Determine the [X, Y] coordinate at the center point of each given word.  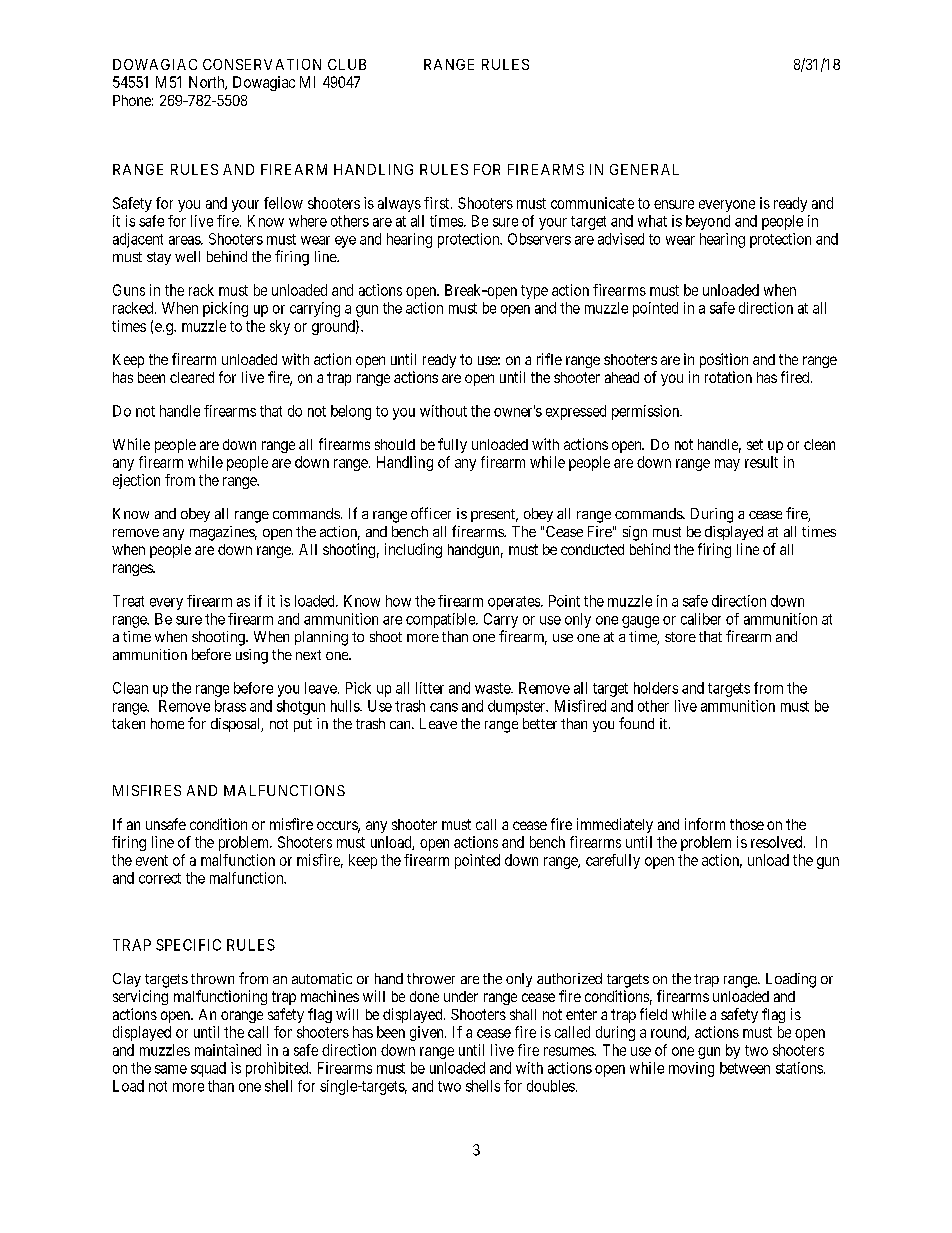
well [187, 256]
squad [208, 1069]
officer [431, 513]
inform [705, 824]
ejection [136, 481]
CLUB [347, 64]
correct [160, 878]
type [534, 292]
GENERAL [644, 169]
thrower [431, 978]
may [727, 465]
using [252, 656]
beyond [708, 222]
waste [493, 688]
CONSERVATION [262, 64]
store [680, 637]
